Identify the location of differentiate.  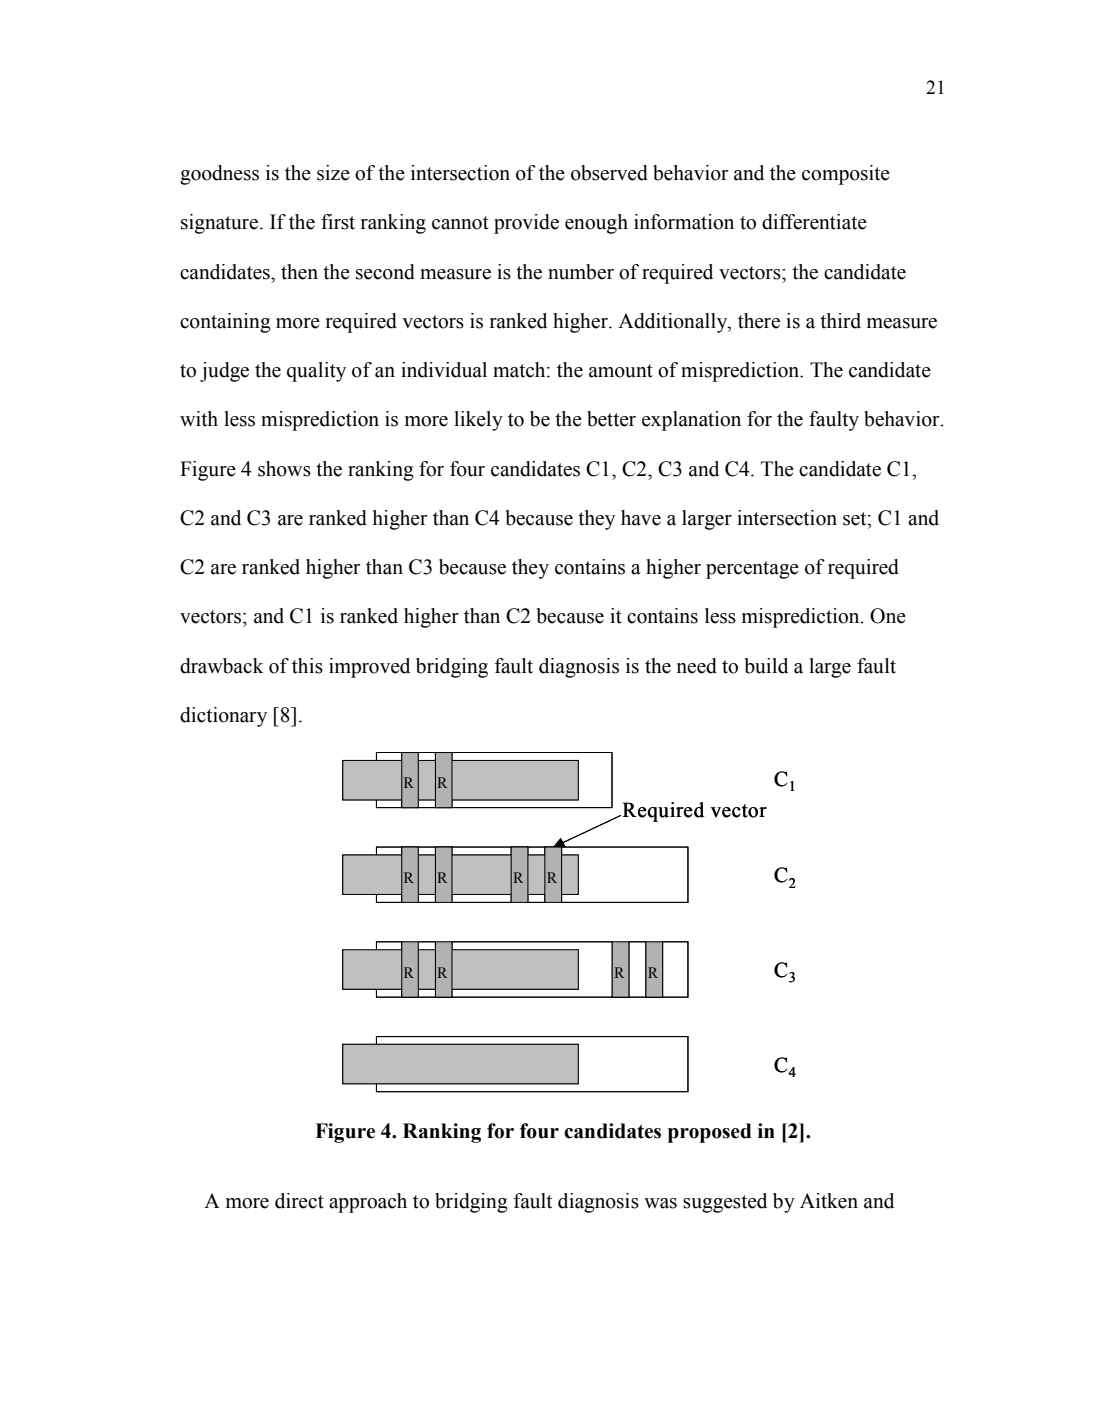
(814, 222).
